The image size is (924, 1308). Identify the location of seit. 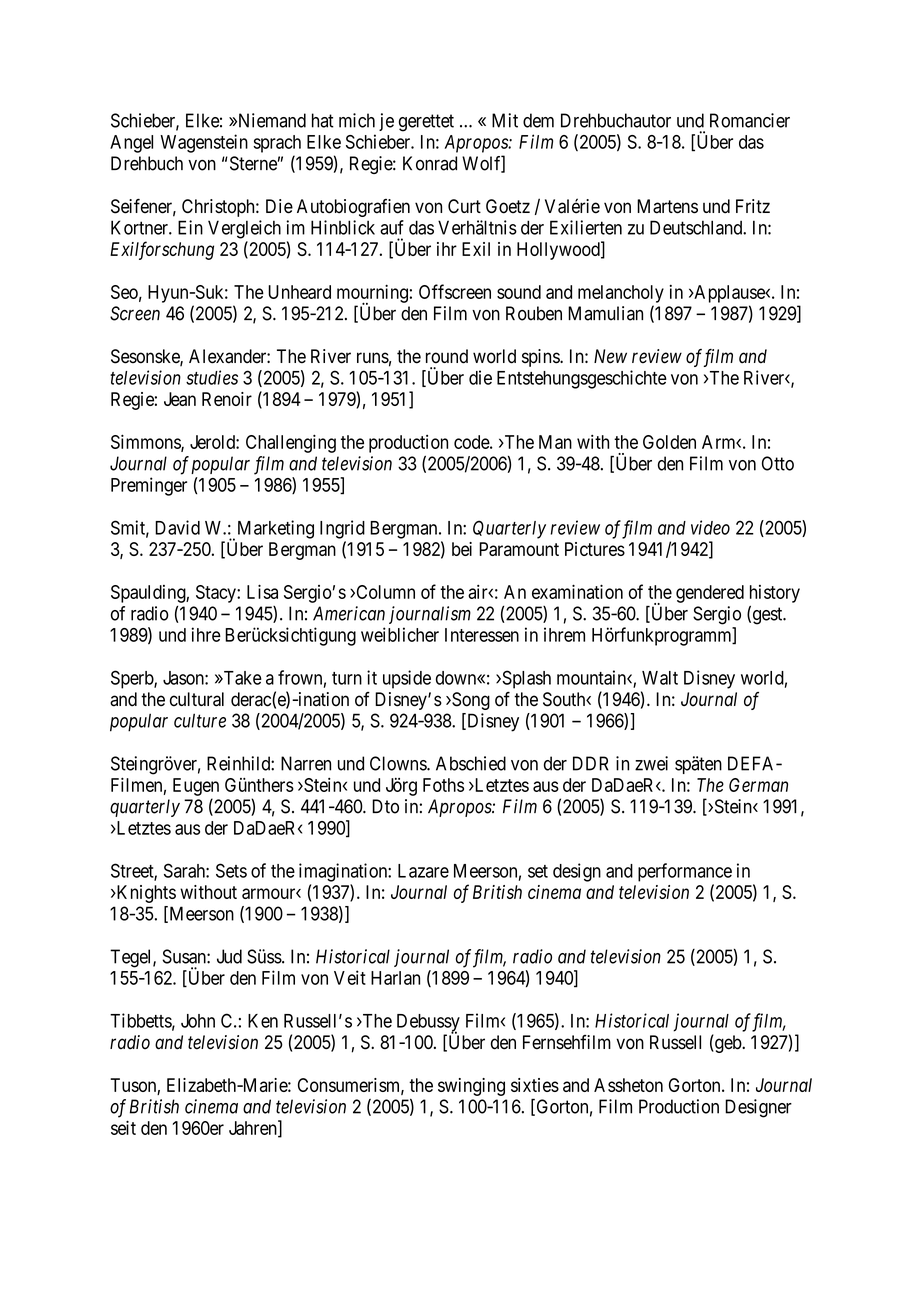
(123, 1127).
